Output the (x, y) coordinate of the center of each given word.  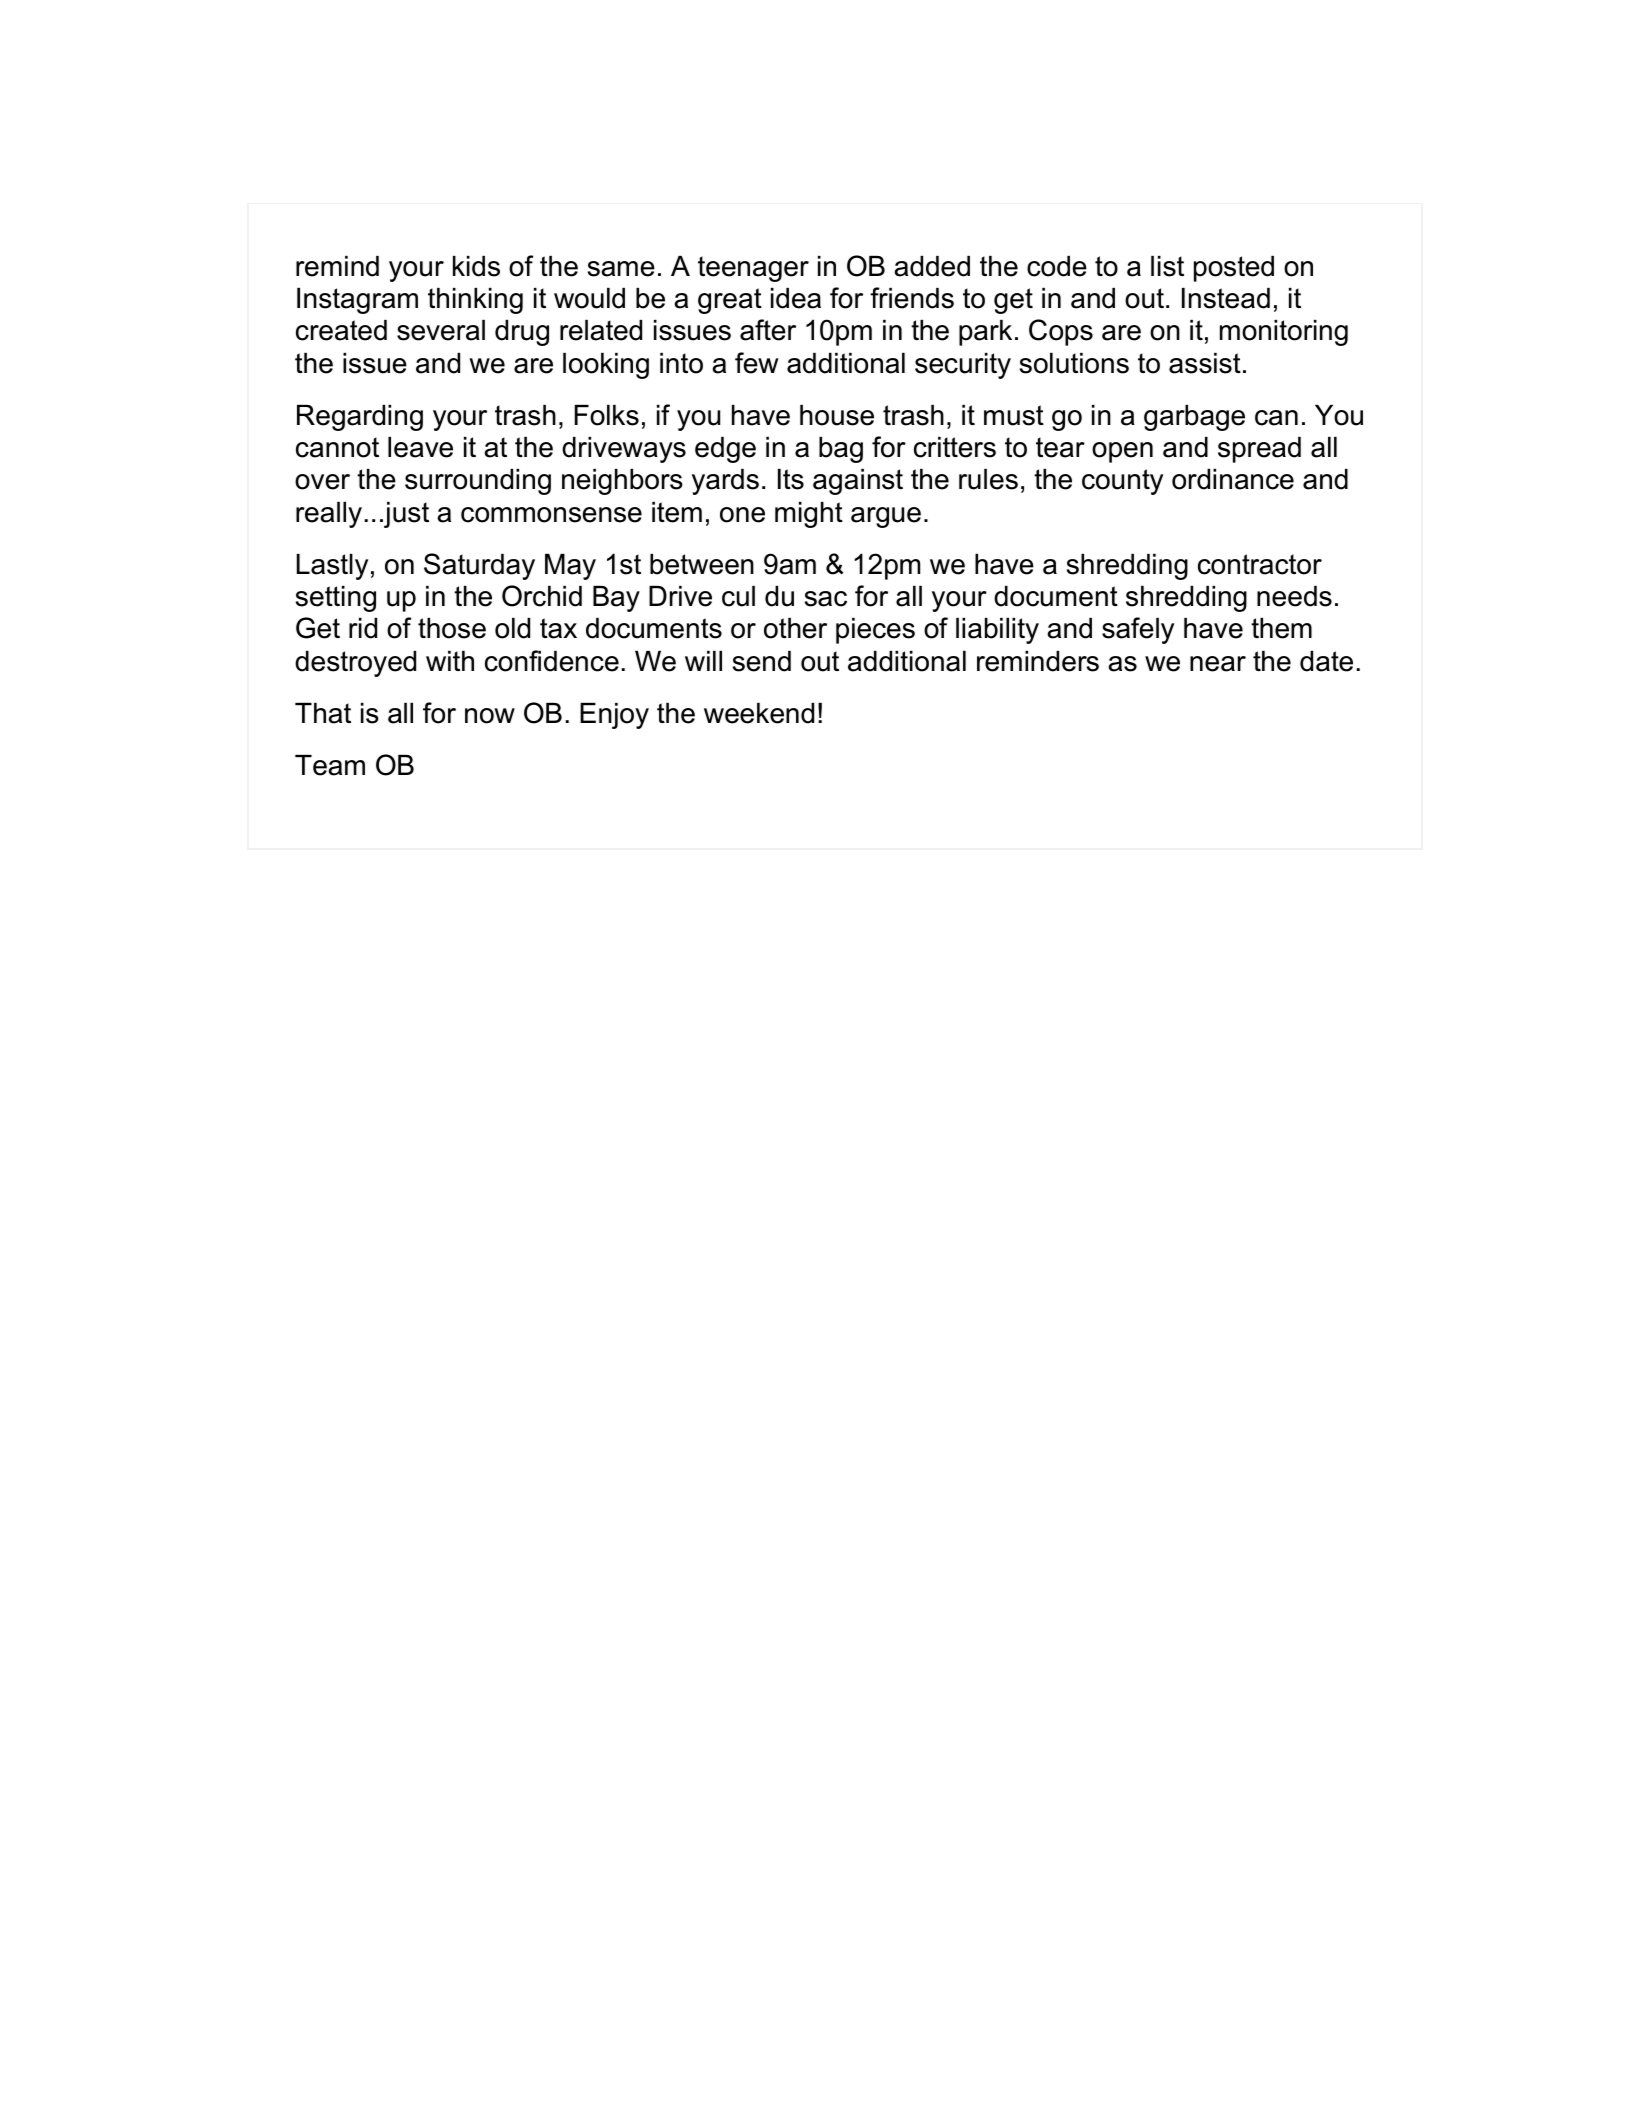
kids (476, 266)
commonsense (551, 515)
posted (1234, 269)
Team (330, 765)
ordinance (1233, 479)
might (809, 515)
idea (796, 298)
